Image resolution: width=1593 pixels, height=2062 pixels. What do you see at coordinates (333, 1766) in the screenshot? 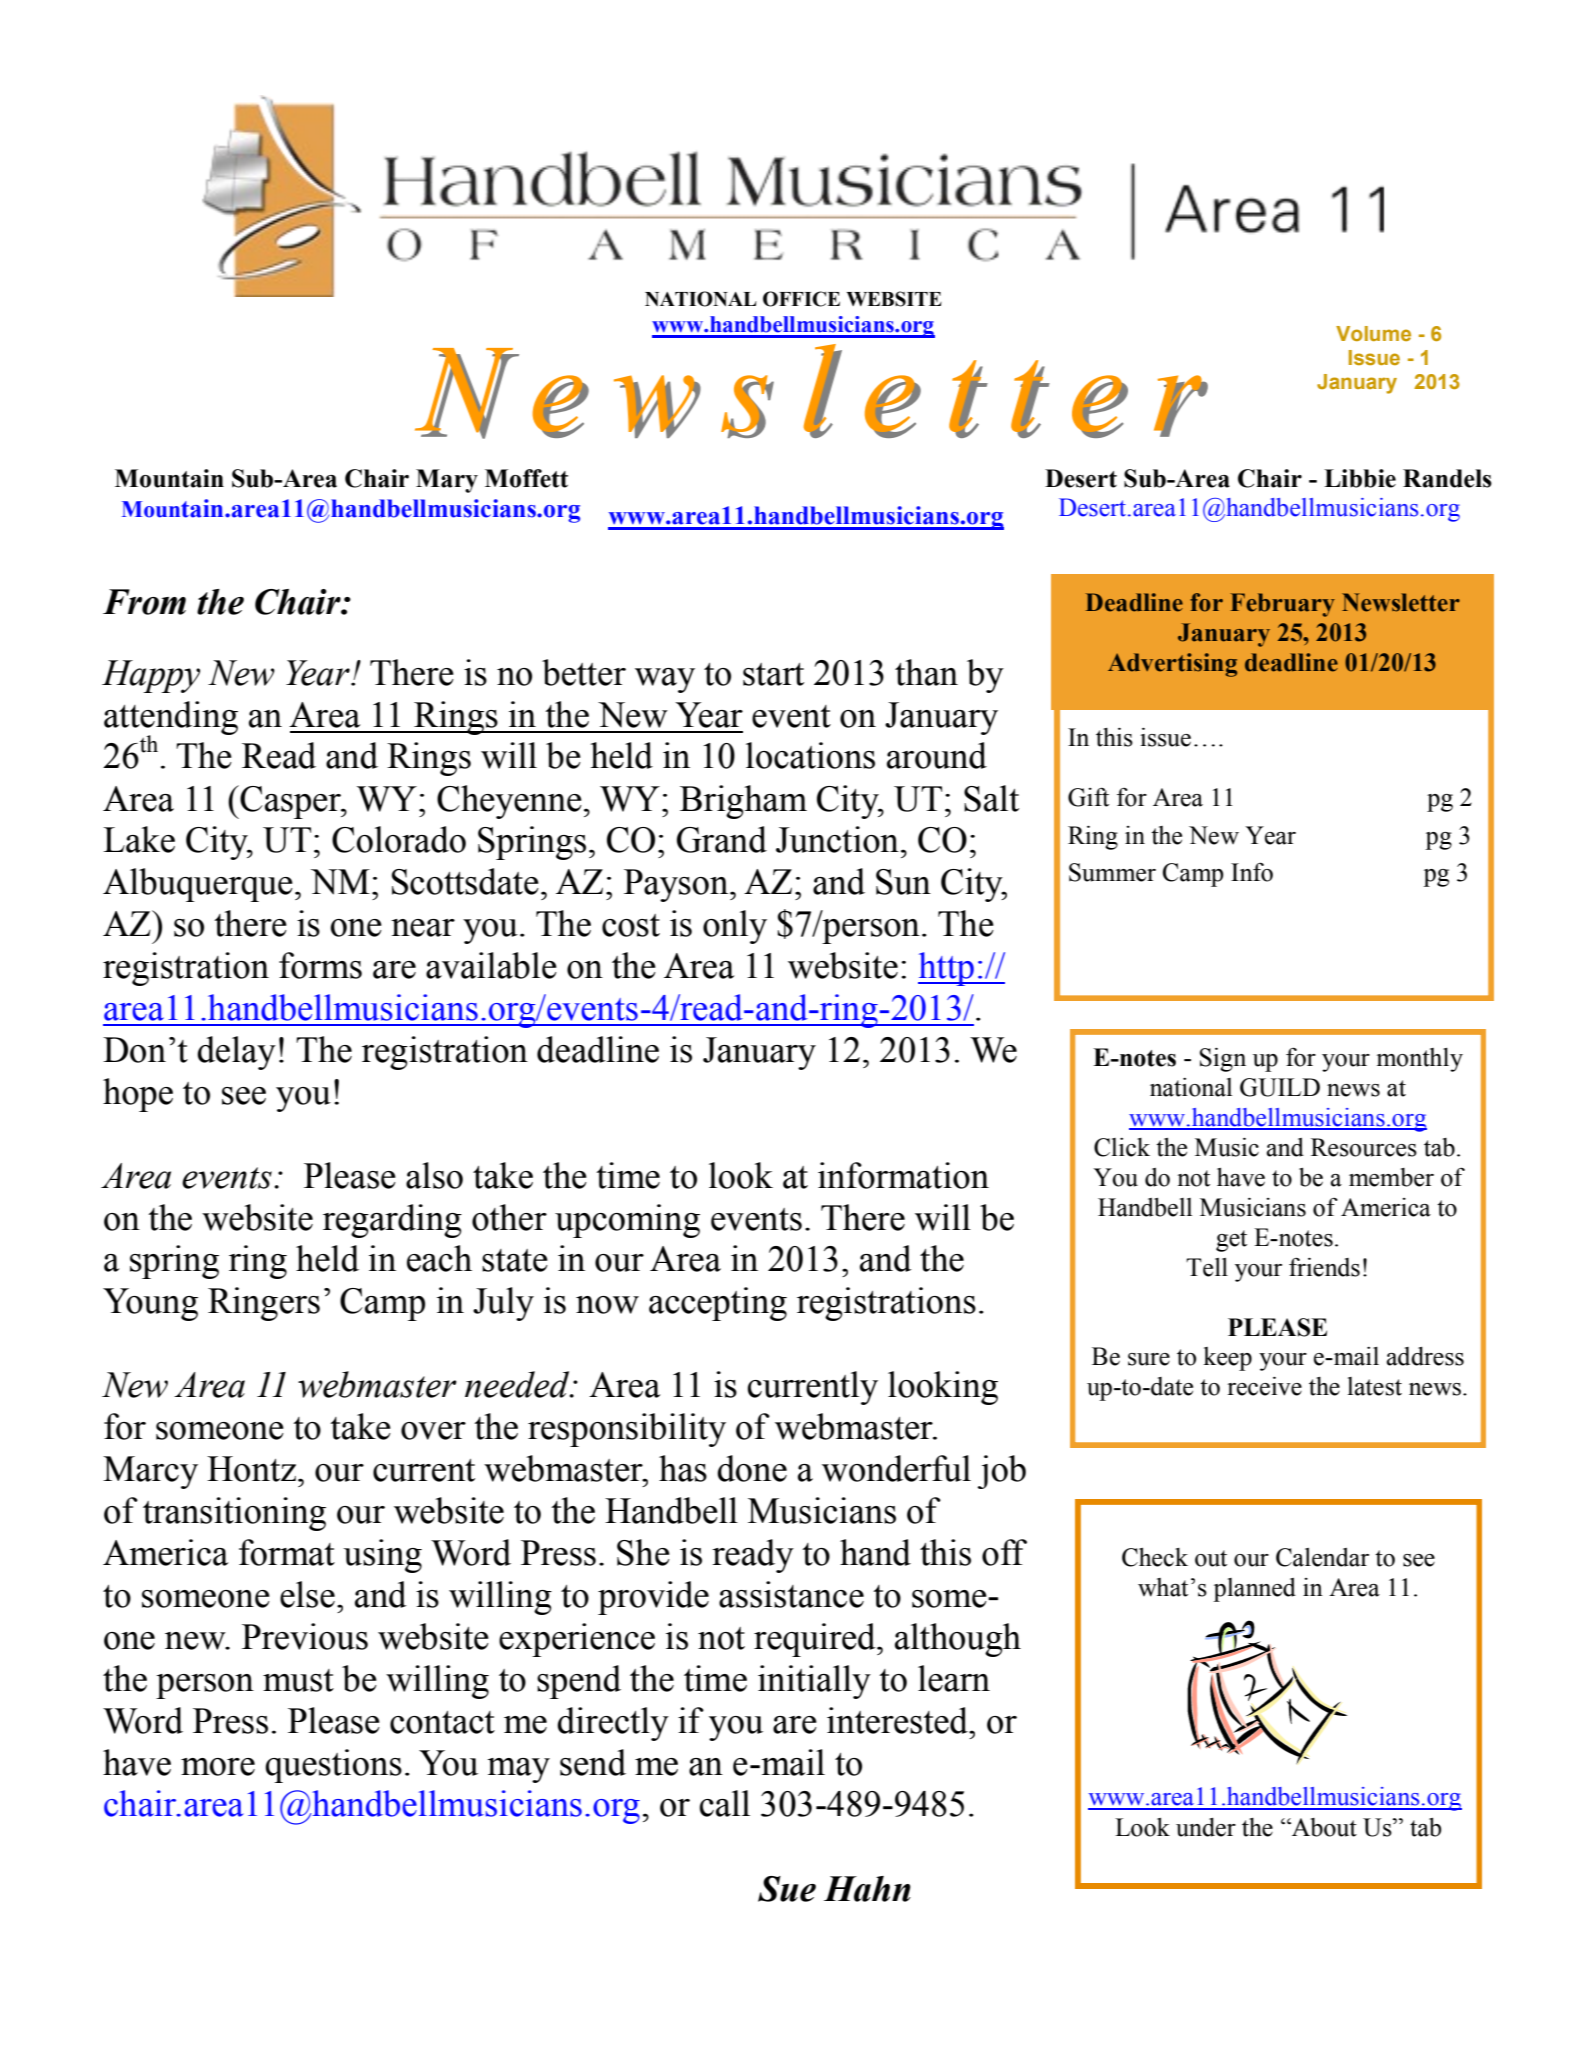
I see `questions` at bounding box center [333, 1766].
